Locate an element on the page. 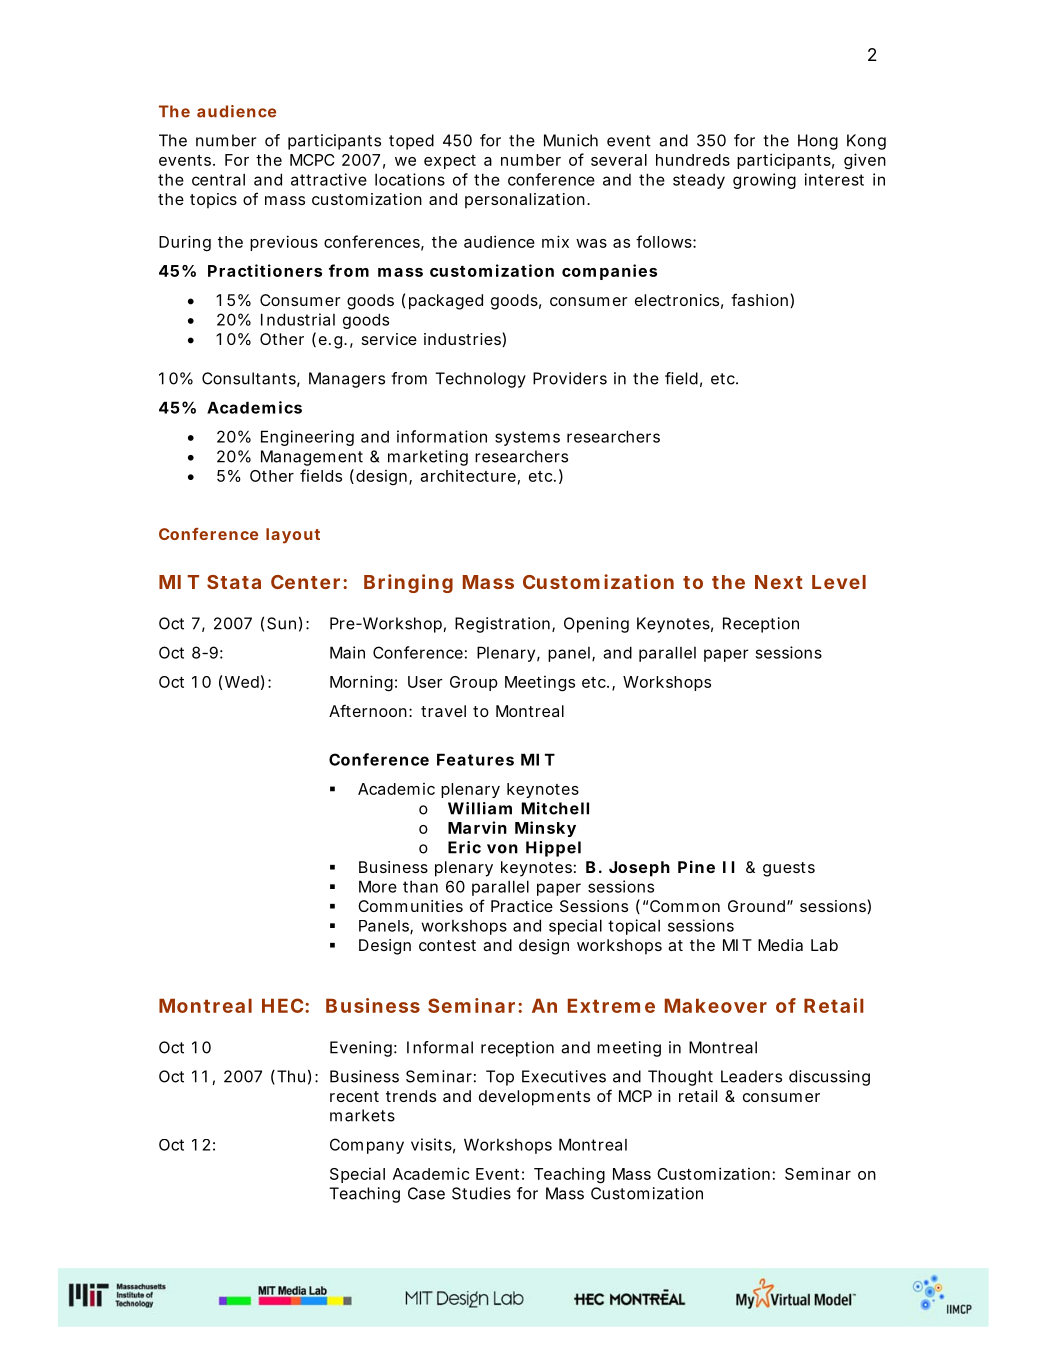 This document has width=1045, height=1353. Practice is located at coordinates (522, 906).
